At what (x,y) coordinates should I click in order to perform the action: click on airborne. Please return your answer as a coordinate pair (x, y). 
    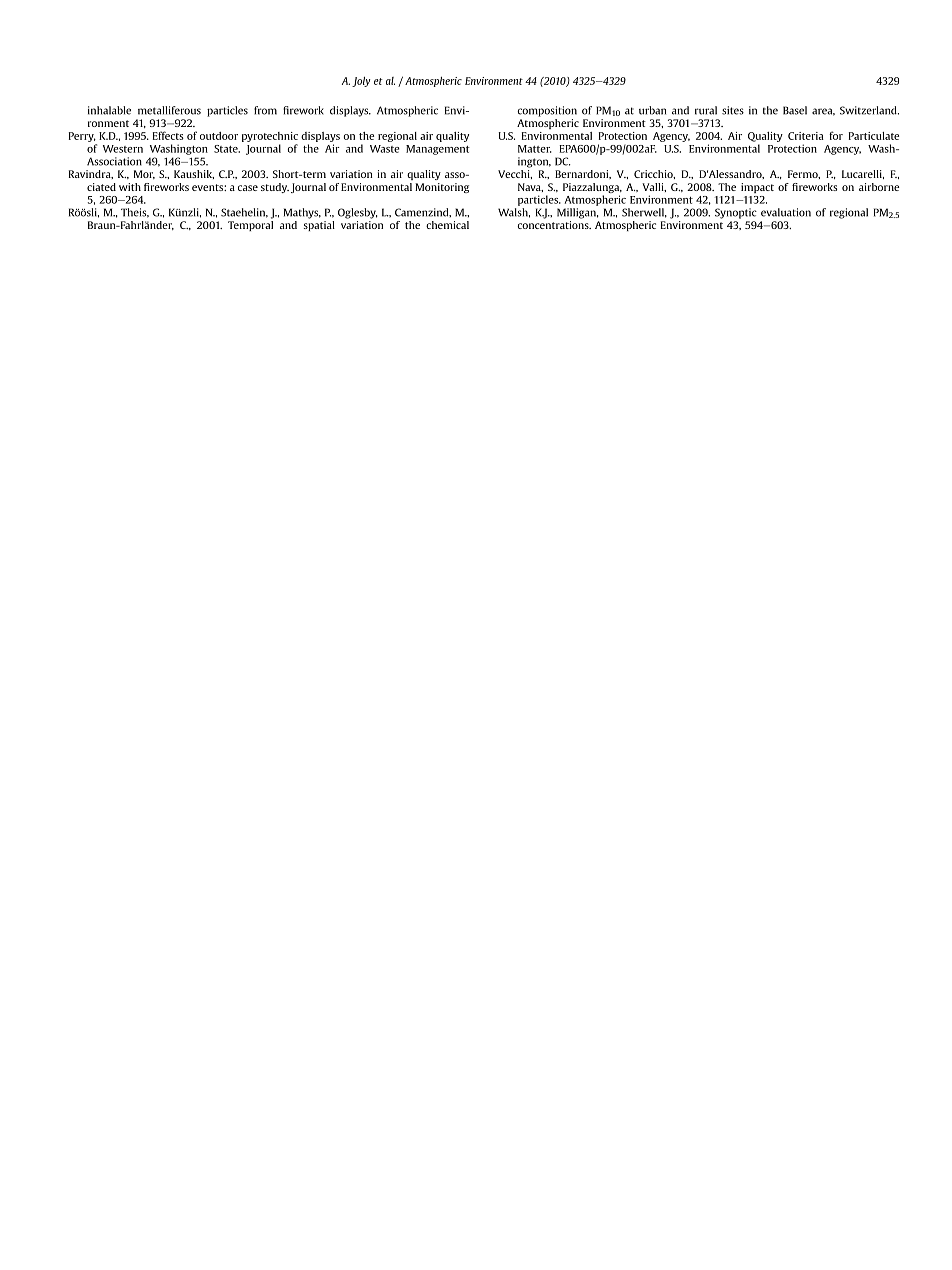
    Looking at the image, I should click on (879, 187).
